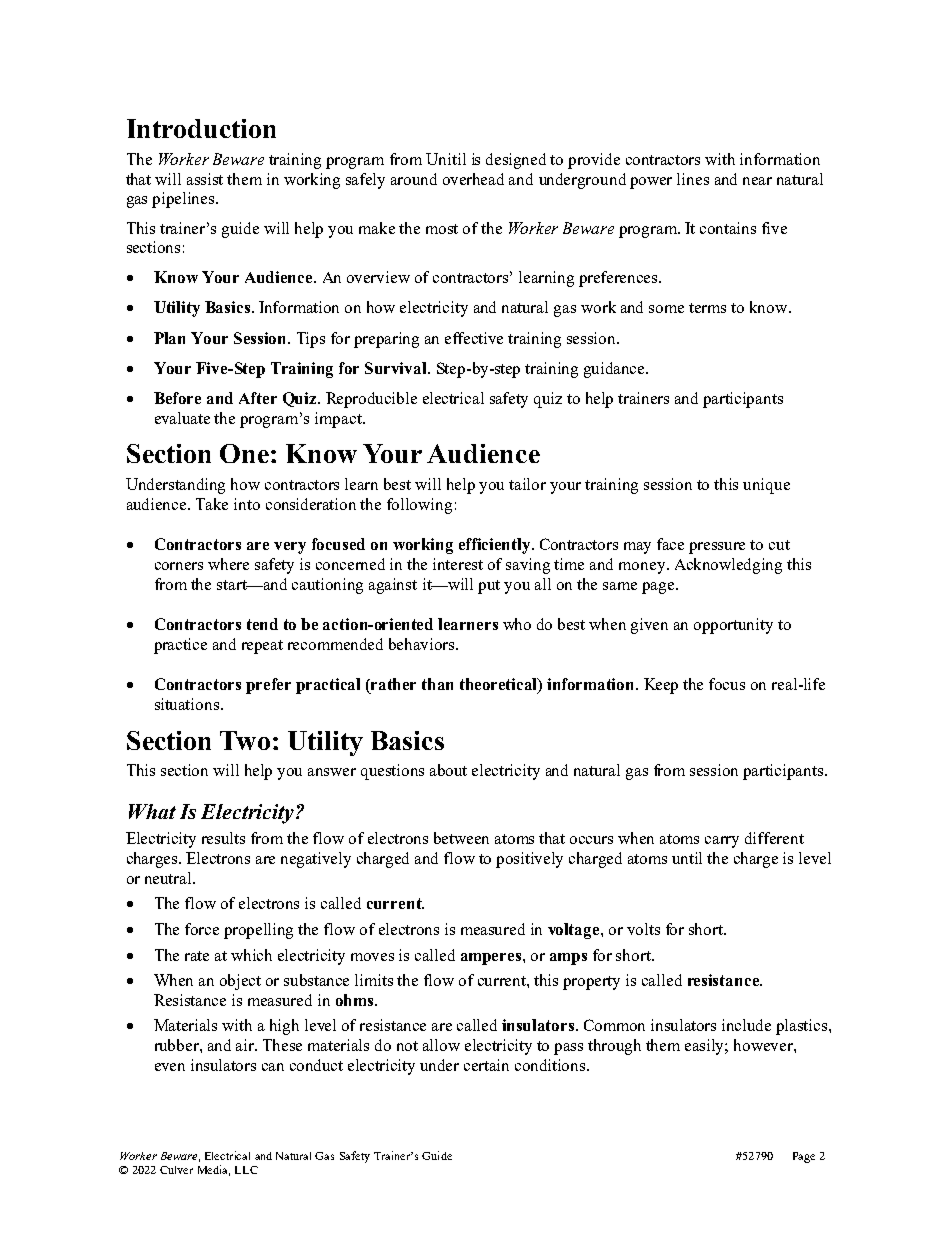 The image size is (952, 1233). Describe the element at coordinates (517, 624) in the screenshot. I see `who` at that location.
